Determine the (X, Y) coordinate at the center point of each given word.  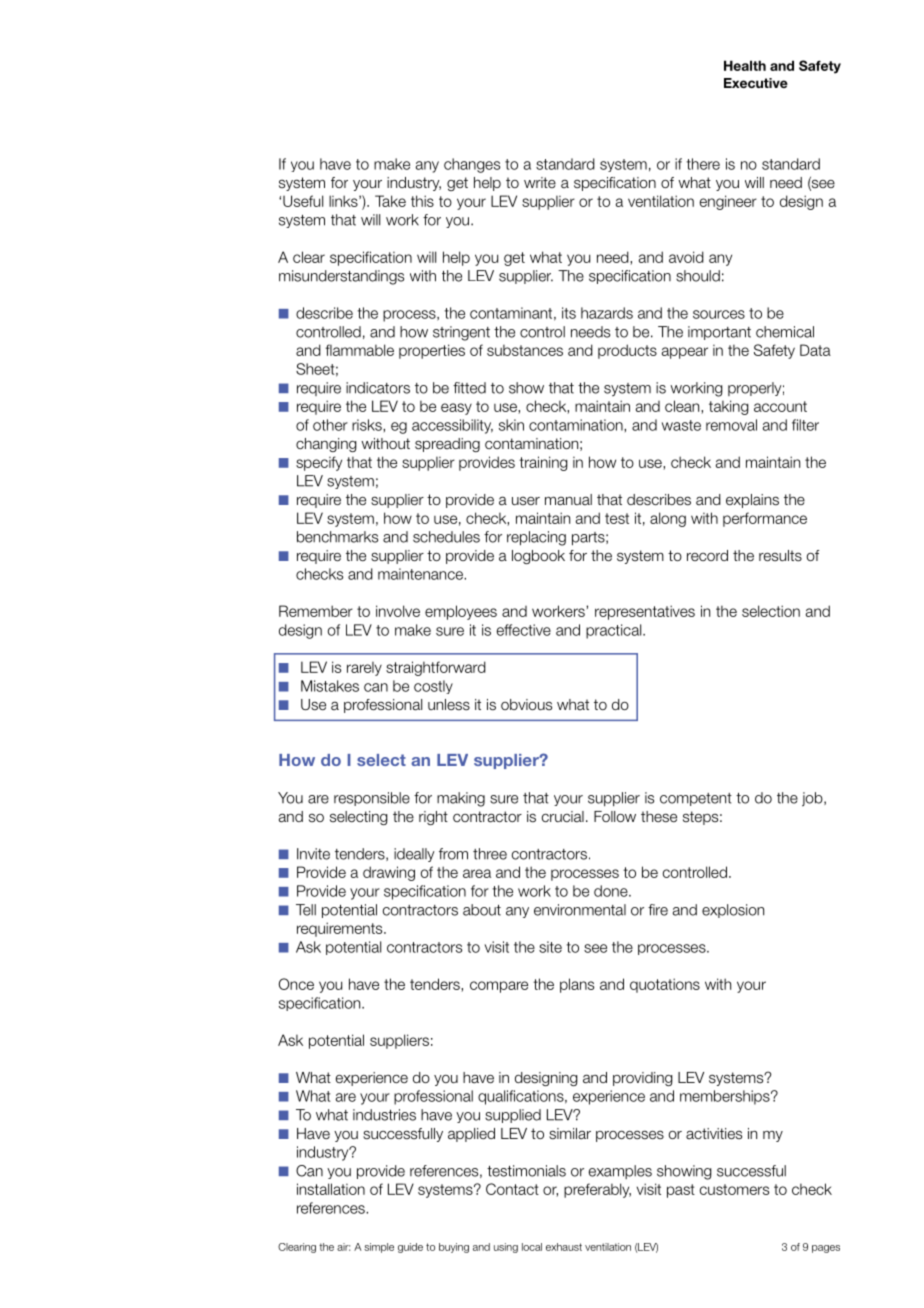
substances (525, 350)
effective (524, 630)
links (344, 201)
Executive (756, 83)
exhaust (564, 1247)
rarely (364, 669)
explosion (733, 911)
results (780, 556)
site (550, 947)
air (343, 1247)
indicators (378, 388)
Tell (306, 910)
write (540, 182)
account (780, 406)
